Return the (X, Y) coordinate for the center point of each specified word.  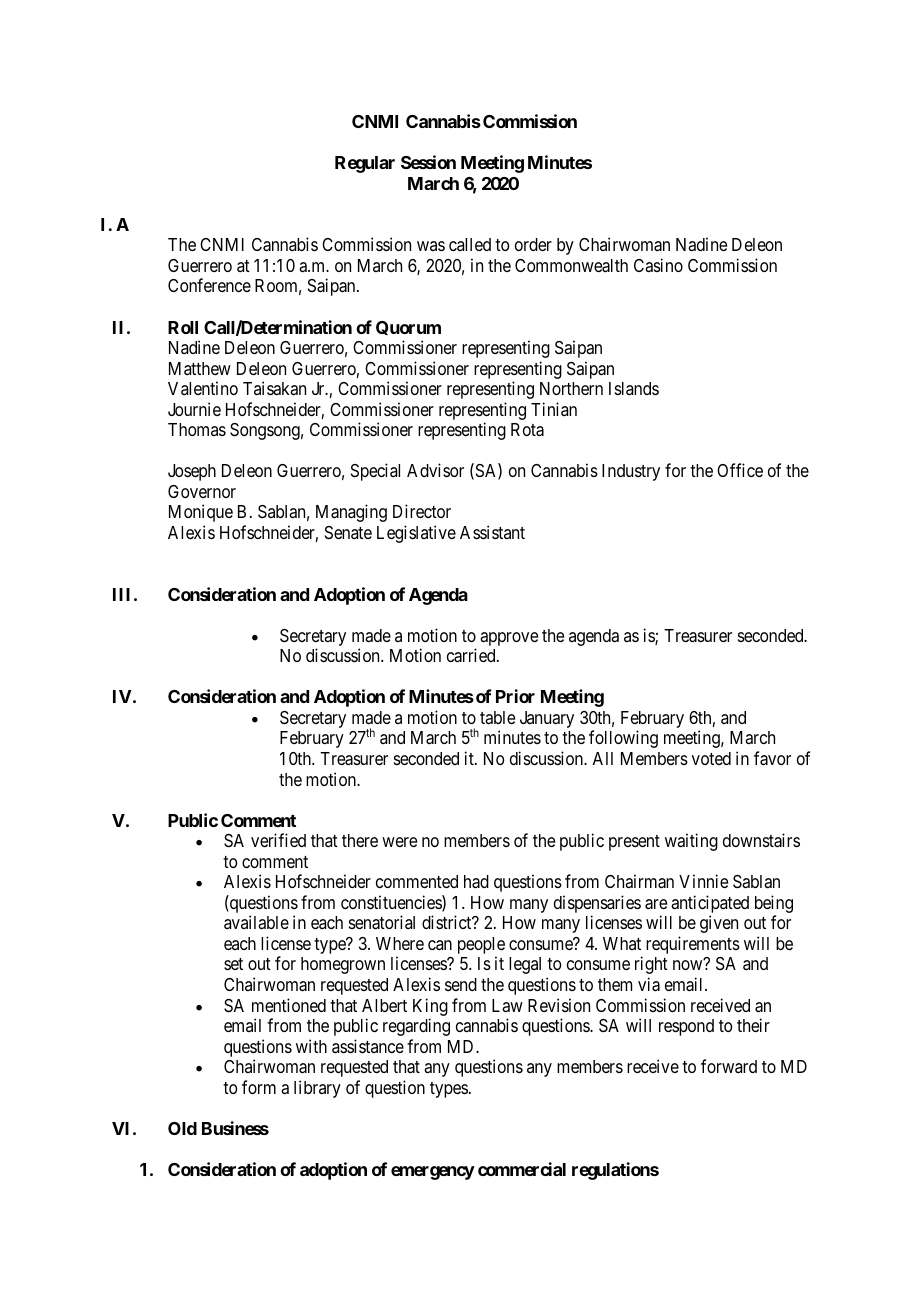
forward (729, 1066)
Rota (527, 430)
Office (740, 470)
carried (472, 655)
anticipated (710, 905)
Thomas (197, 429)
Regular (365, 164)
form (259, 1087)
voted (711, 758)
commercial (522, 1169)
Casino (658, 265)
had (476, 882)
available (256, 922)
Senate (348, 532)
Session (428, 162)
